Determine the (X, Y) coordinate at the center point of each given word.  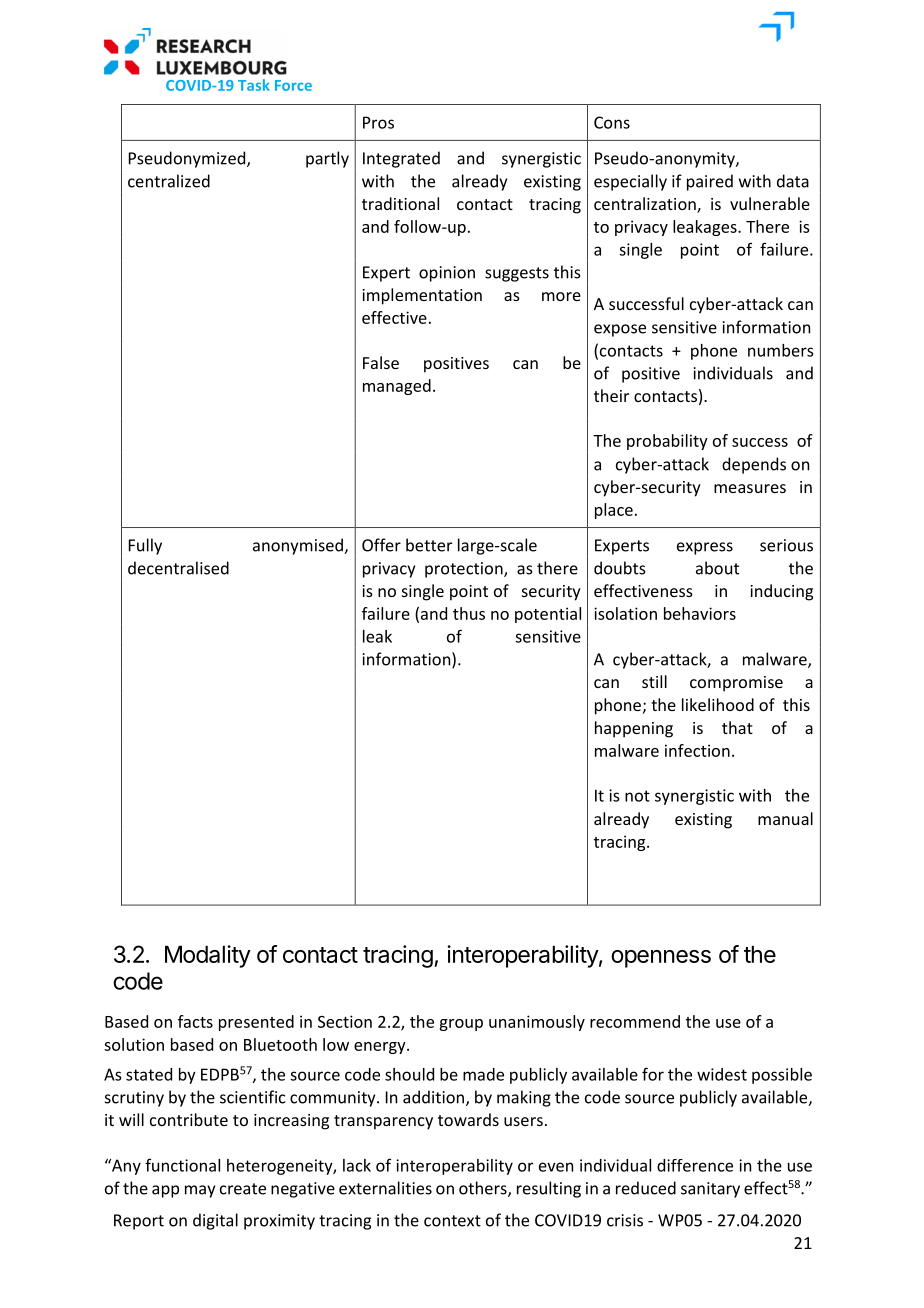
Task (254, 85)
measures (750, 488)
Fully (145, 546)
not (637, 796)
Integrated (401, 159)
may (200, 1191)
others (484, 1189)
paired (710, 182)
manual (785, 818)
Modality (208, 956)
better (429, 545)
